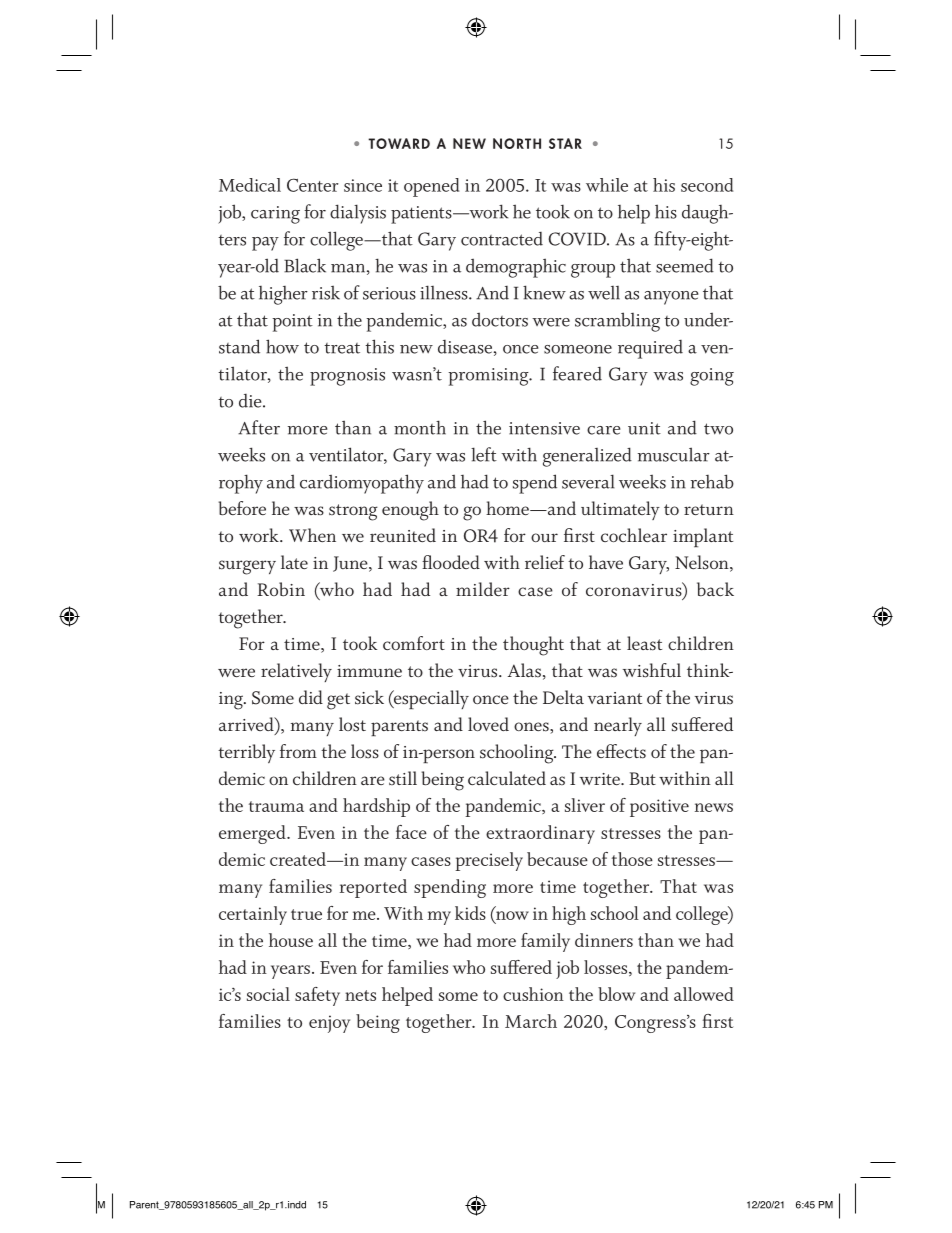  I want to click on least, so click(644, 643).
